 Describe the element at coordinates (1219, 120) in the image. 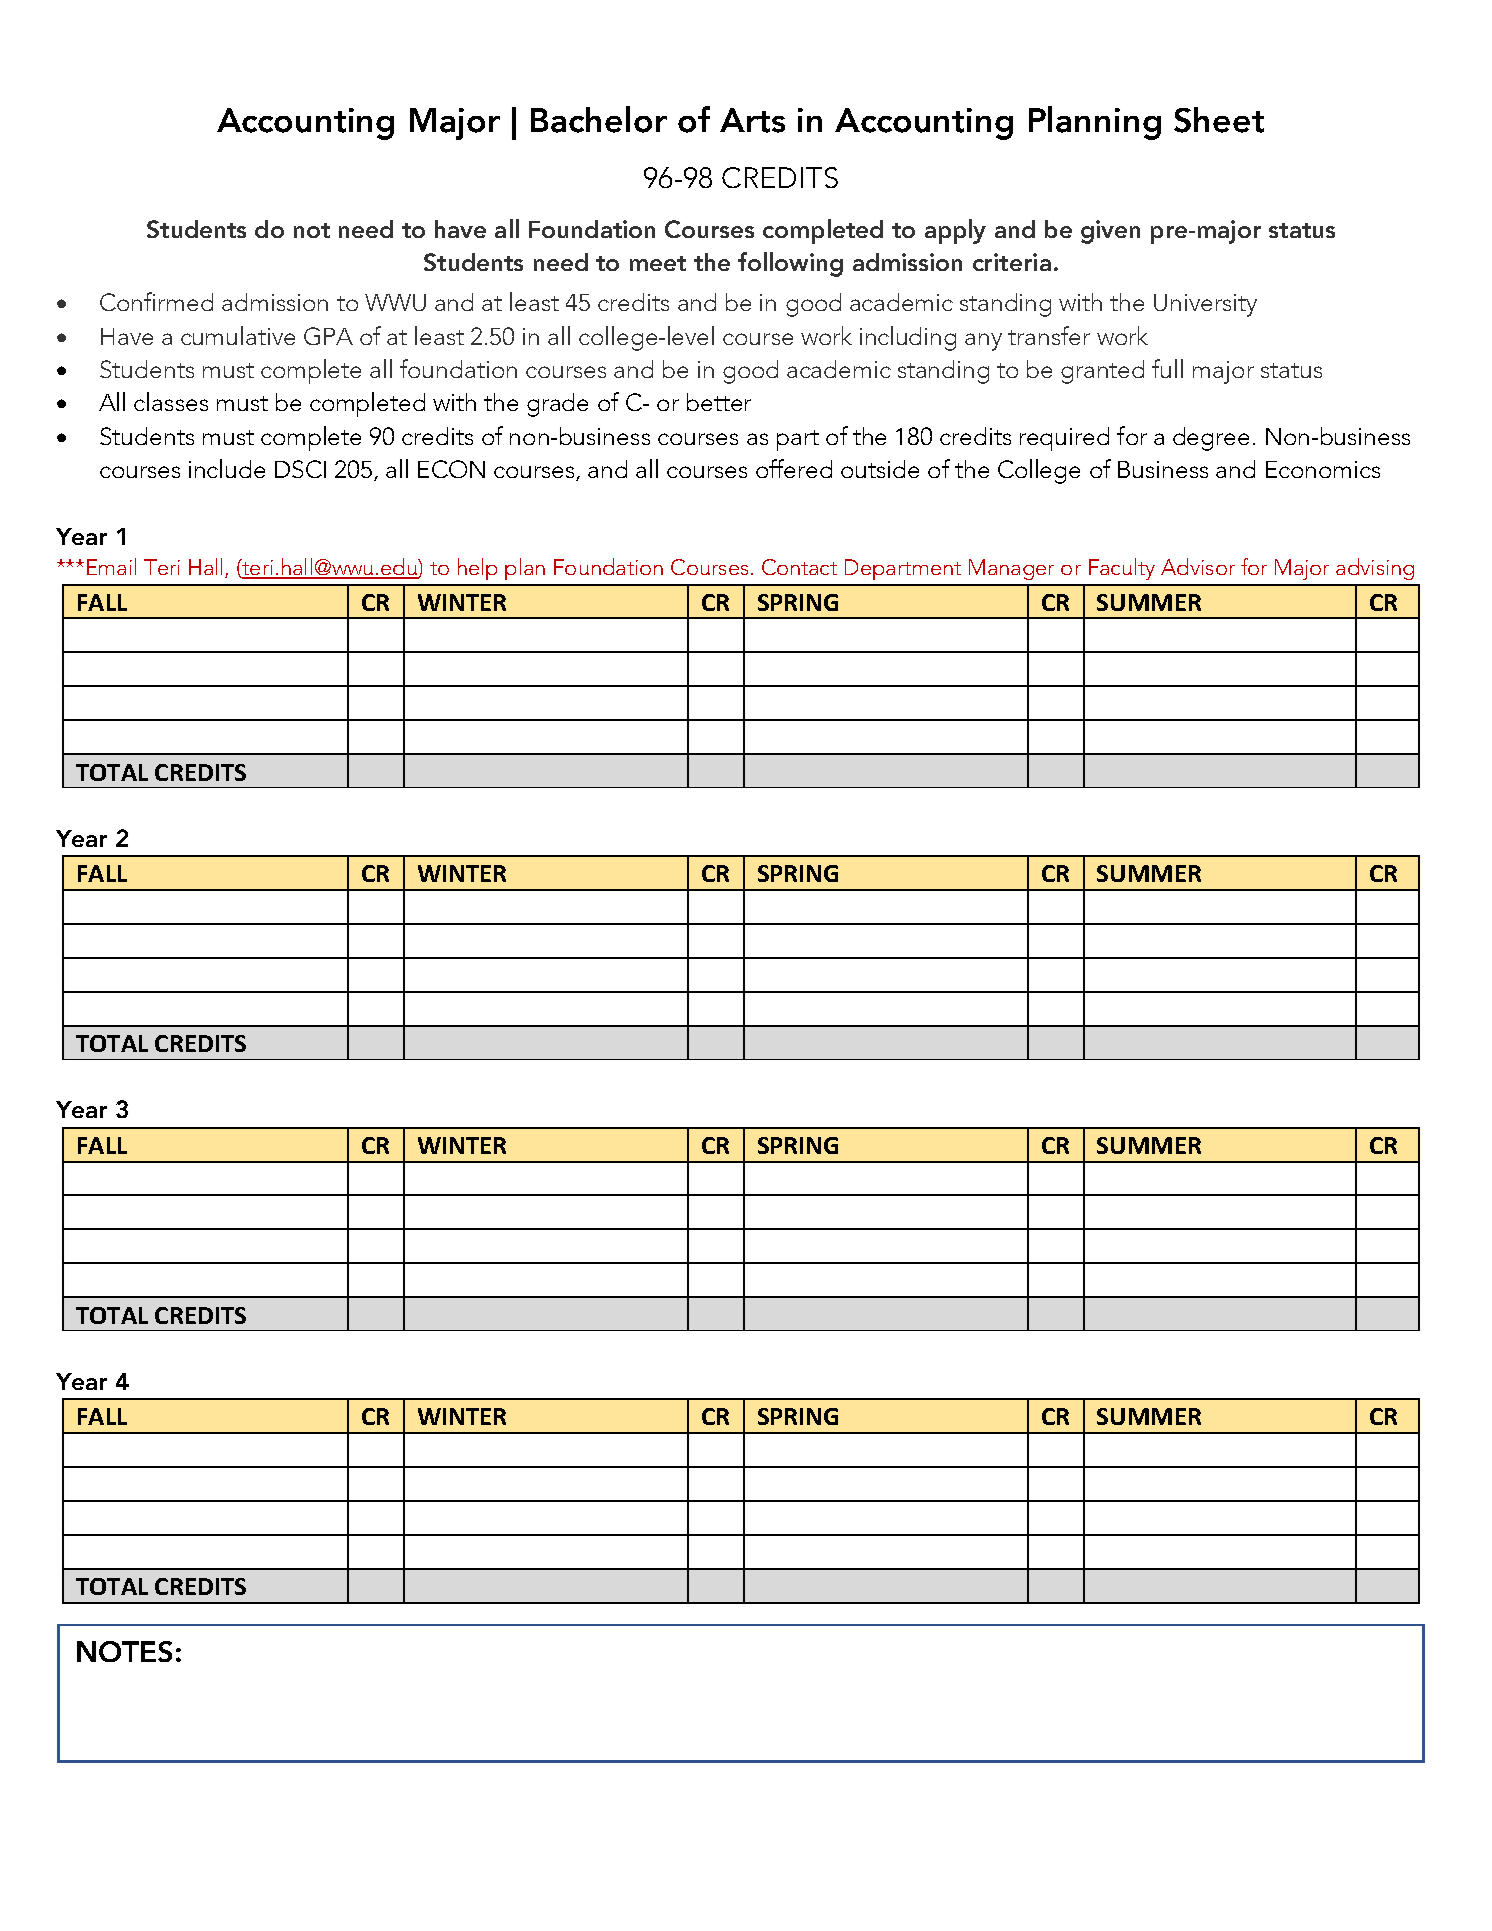

I see `Sheet` at that location.
